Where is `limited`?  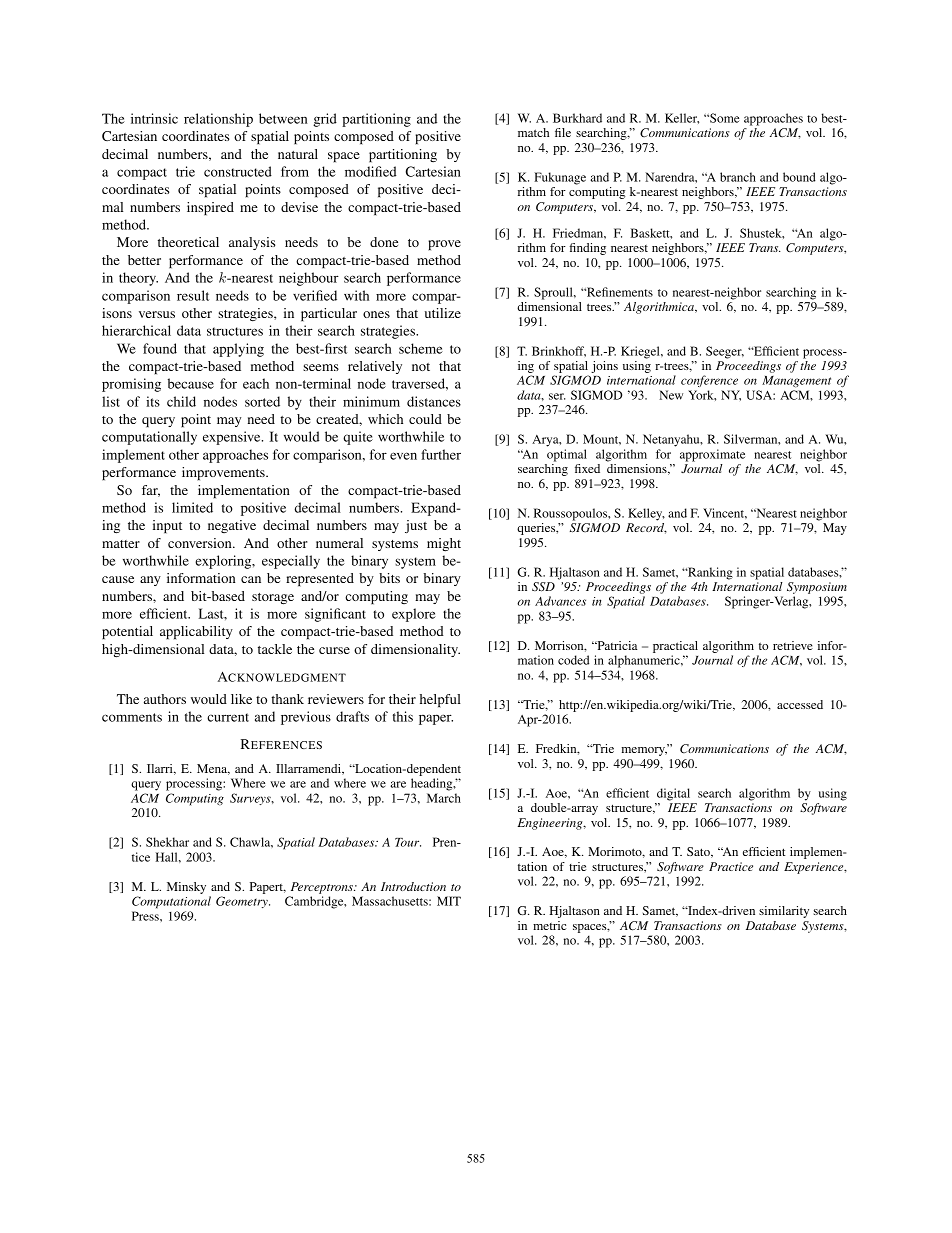
limited is located at coordinates (192, 507).
